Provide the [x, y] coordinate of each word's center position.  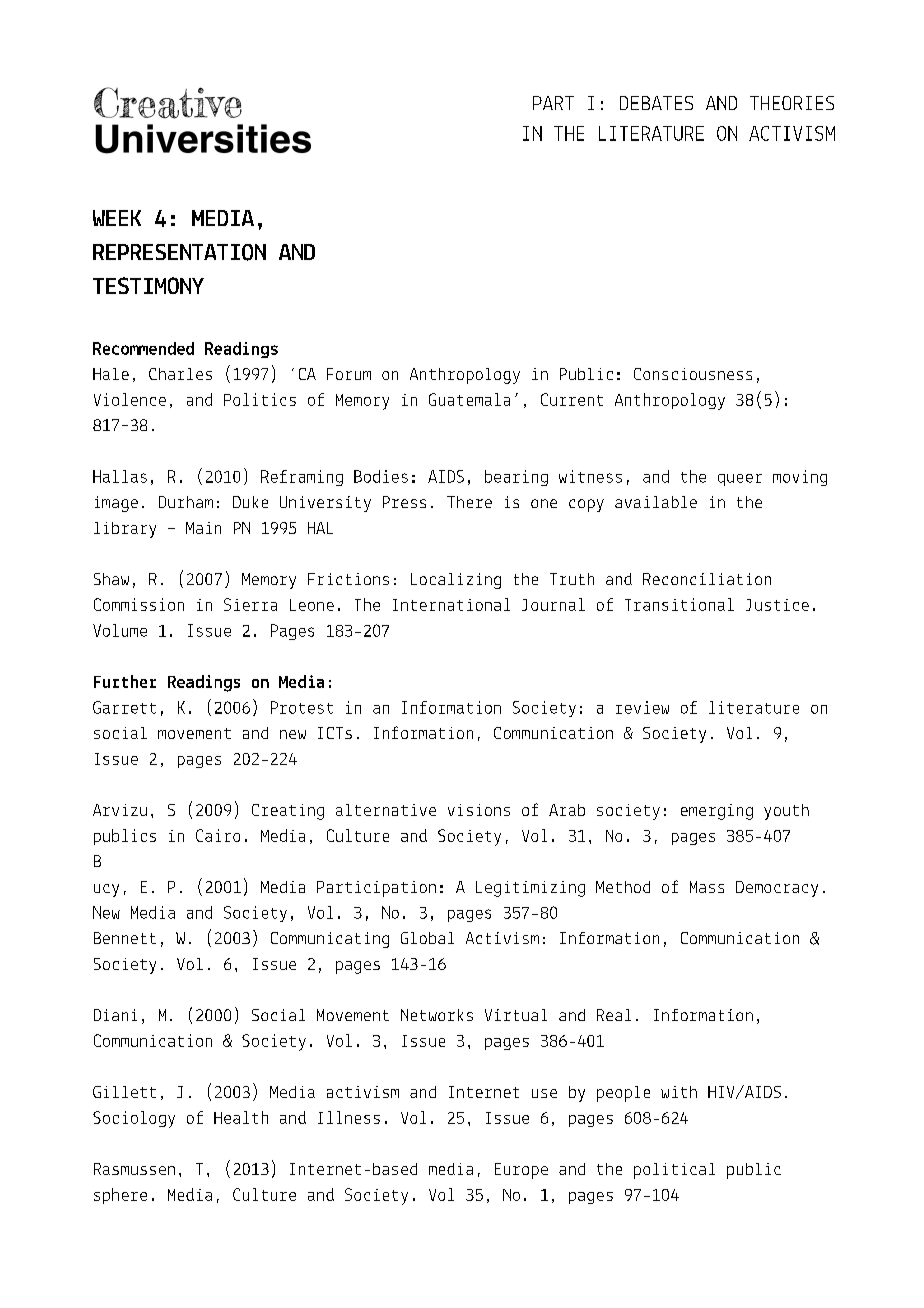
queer [740, 480]
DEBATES [656, 103]
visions [479, 810]
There [469, 502]
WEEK [117, 218]
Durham [186, 502]
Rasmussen [134, 1169]
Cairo [218, 835]
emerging [717, 812]
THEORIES [792, 103]
